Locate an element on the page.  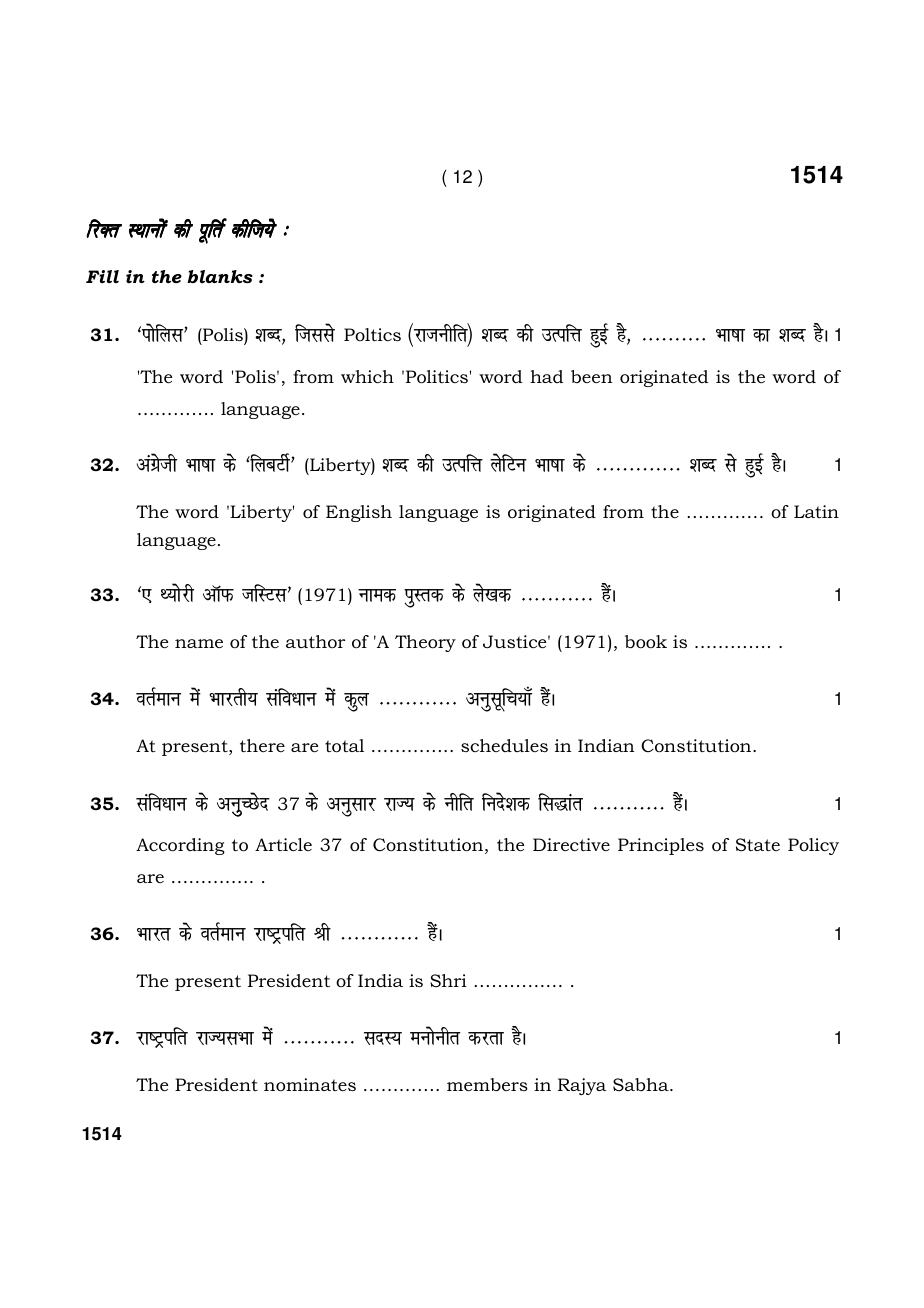
name is located at coordinates (199, 643).
